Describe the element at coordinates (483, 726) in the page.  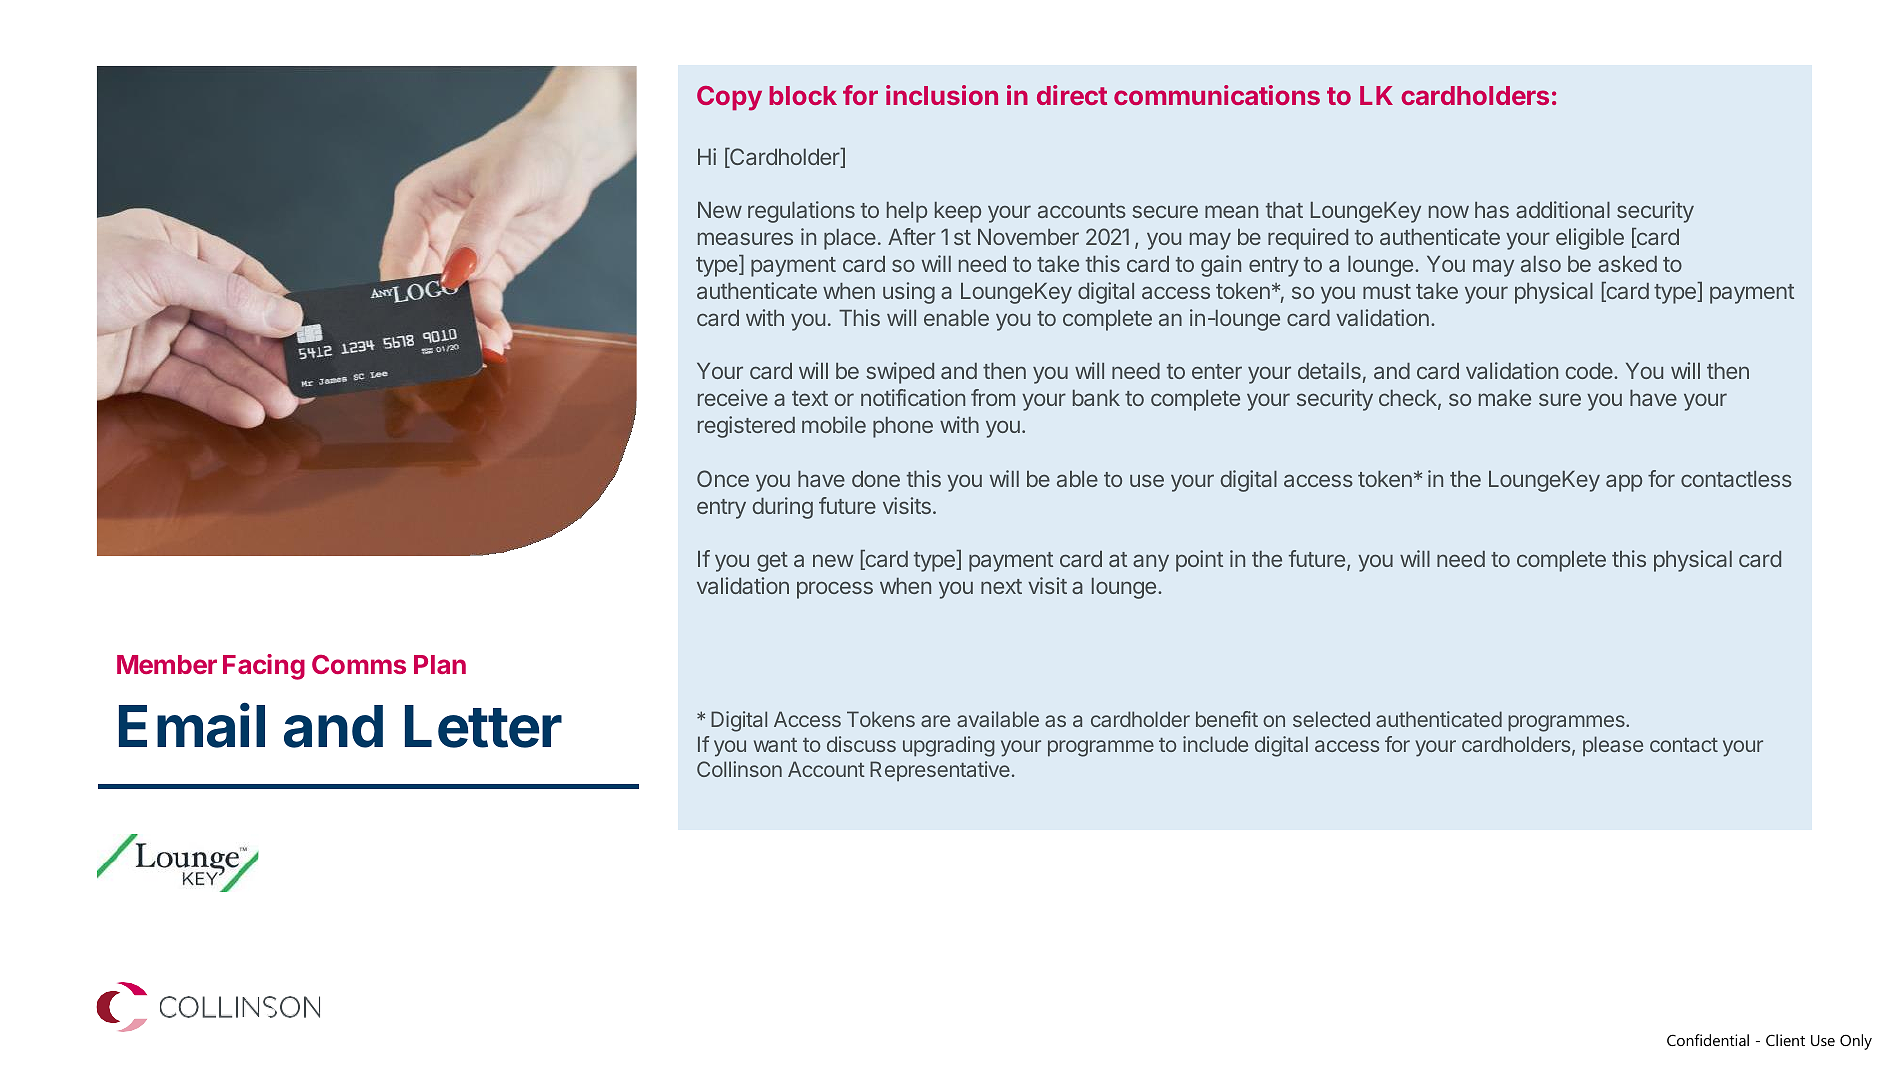
I see `Letter` at that location.
